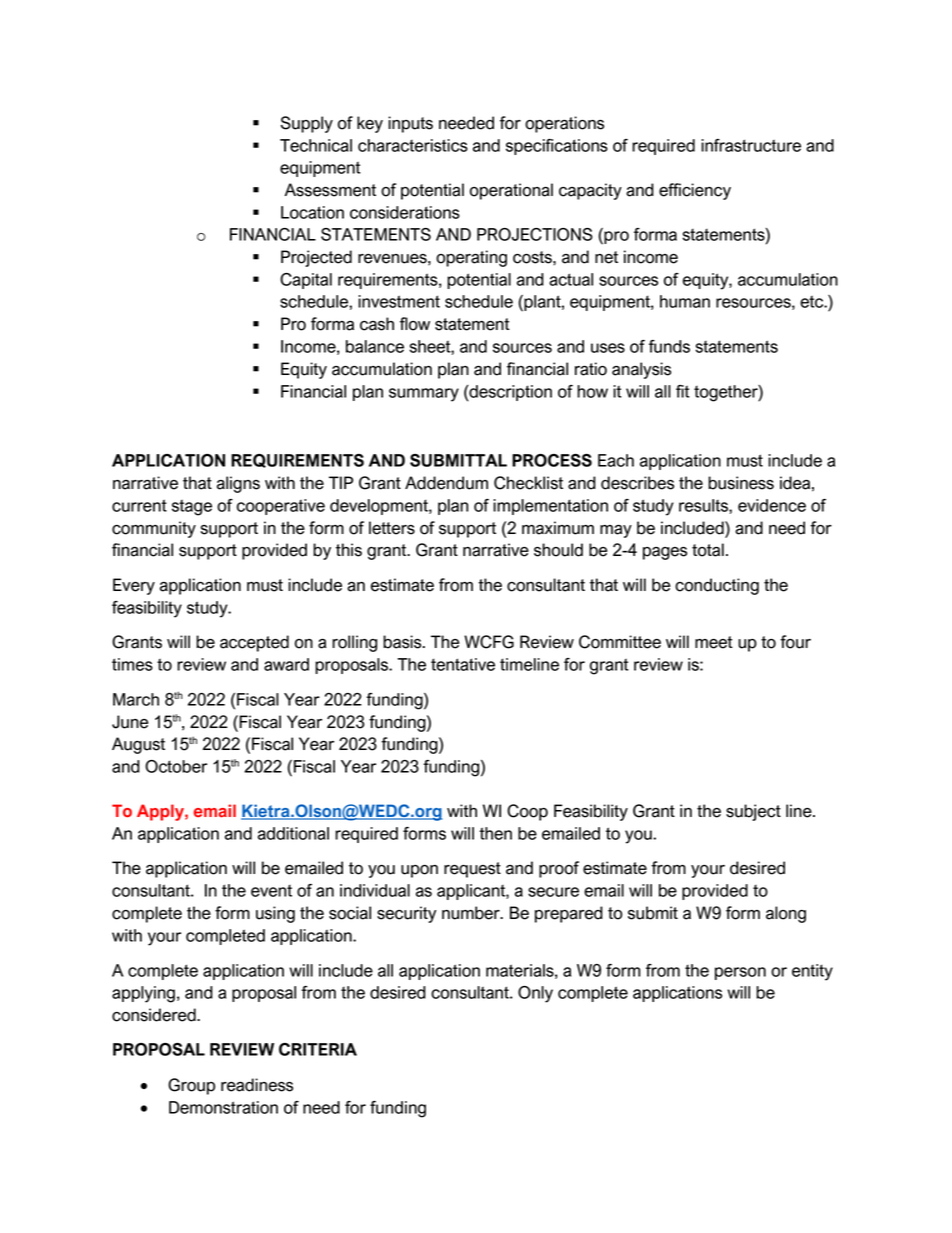 The height and width of the page is (1233, 952). What do you see at coordinates (463, 664) in the page?
I see `tentative` at bounding box center [463, 664].
